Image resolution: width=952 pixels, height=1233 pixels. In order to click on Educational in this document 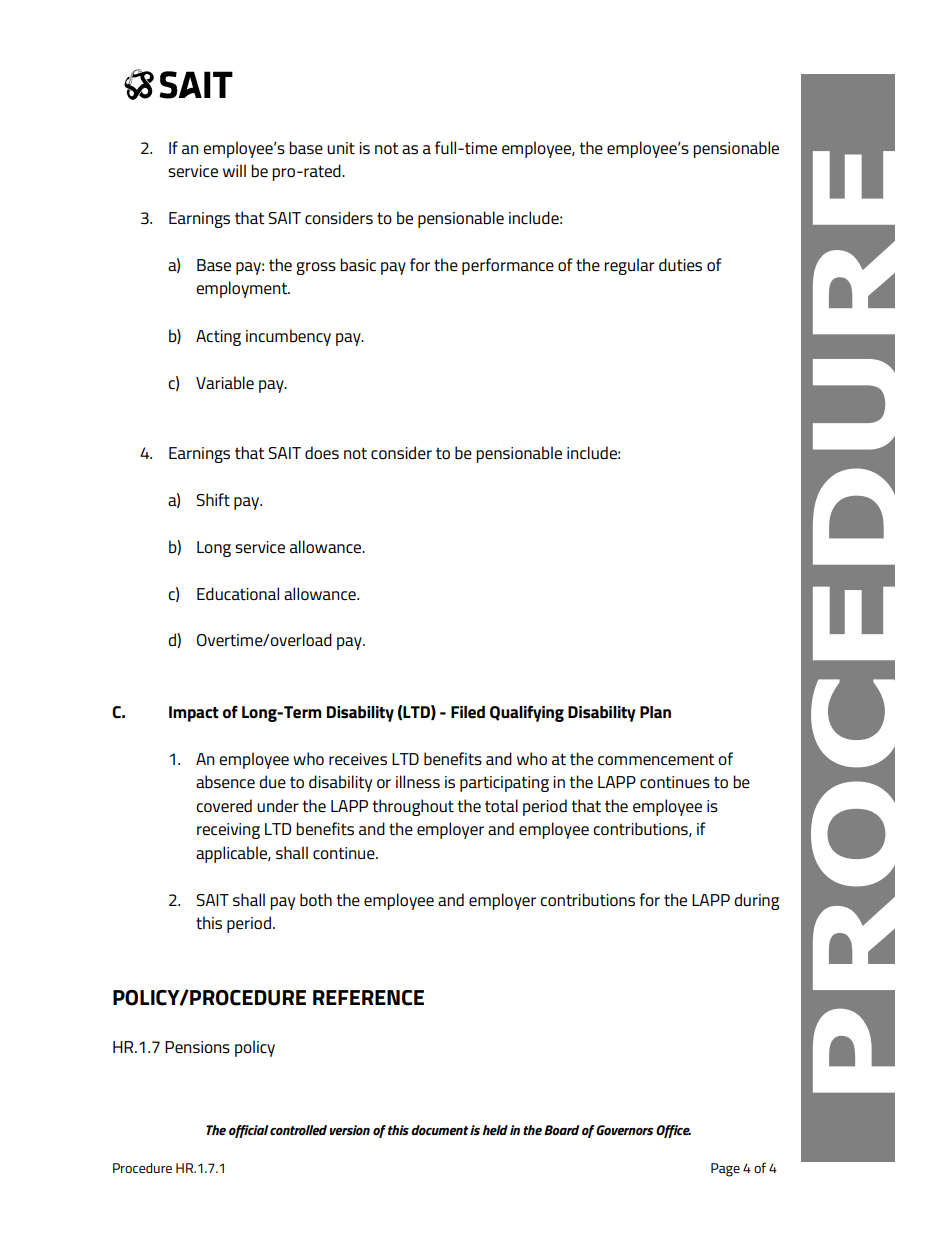, I will do `click(238, 594)`.
